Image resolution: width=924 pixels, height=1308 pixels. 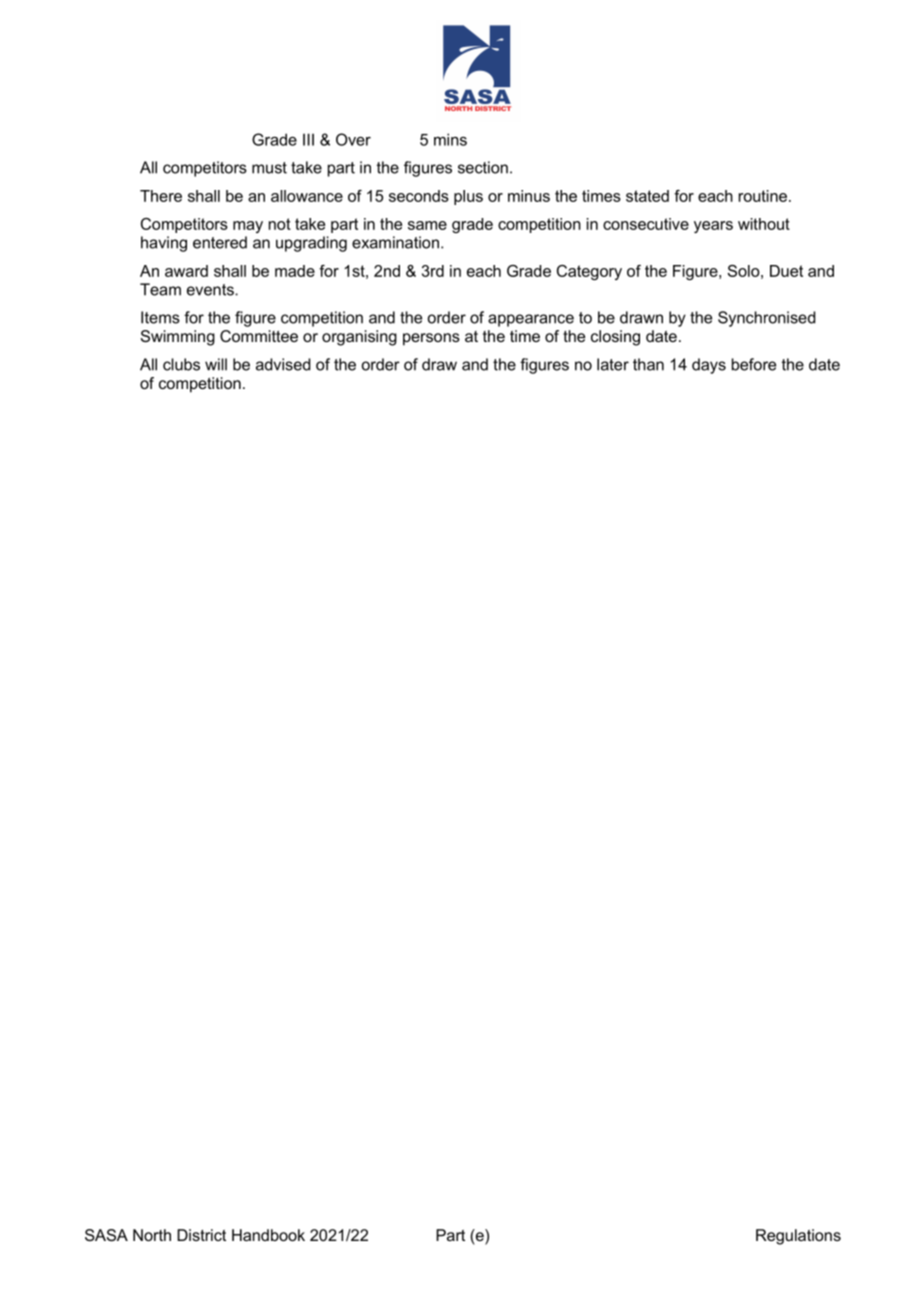 I want to click on Handbook, so click(x=268, y=1235).
